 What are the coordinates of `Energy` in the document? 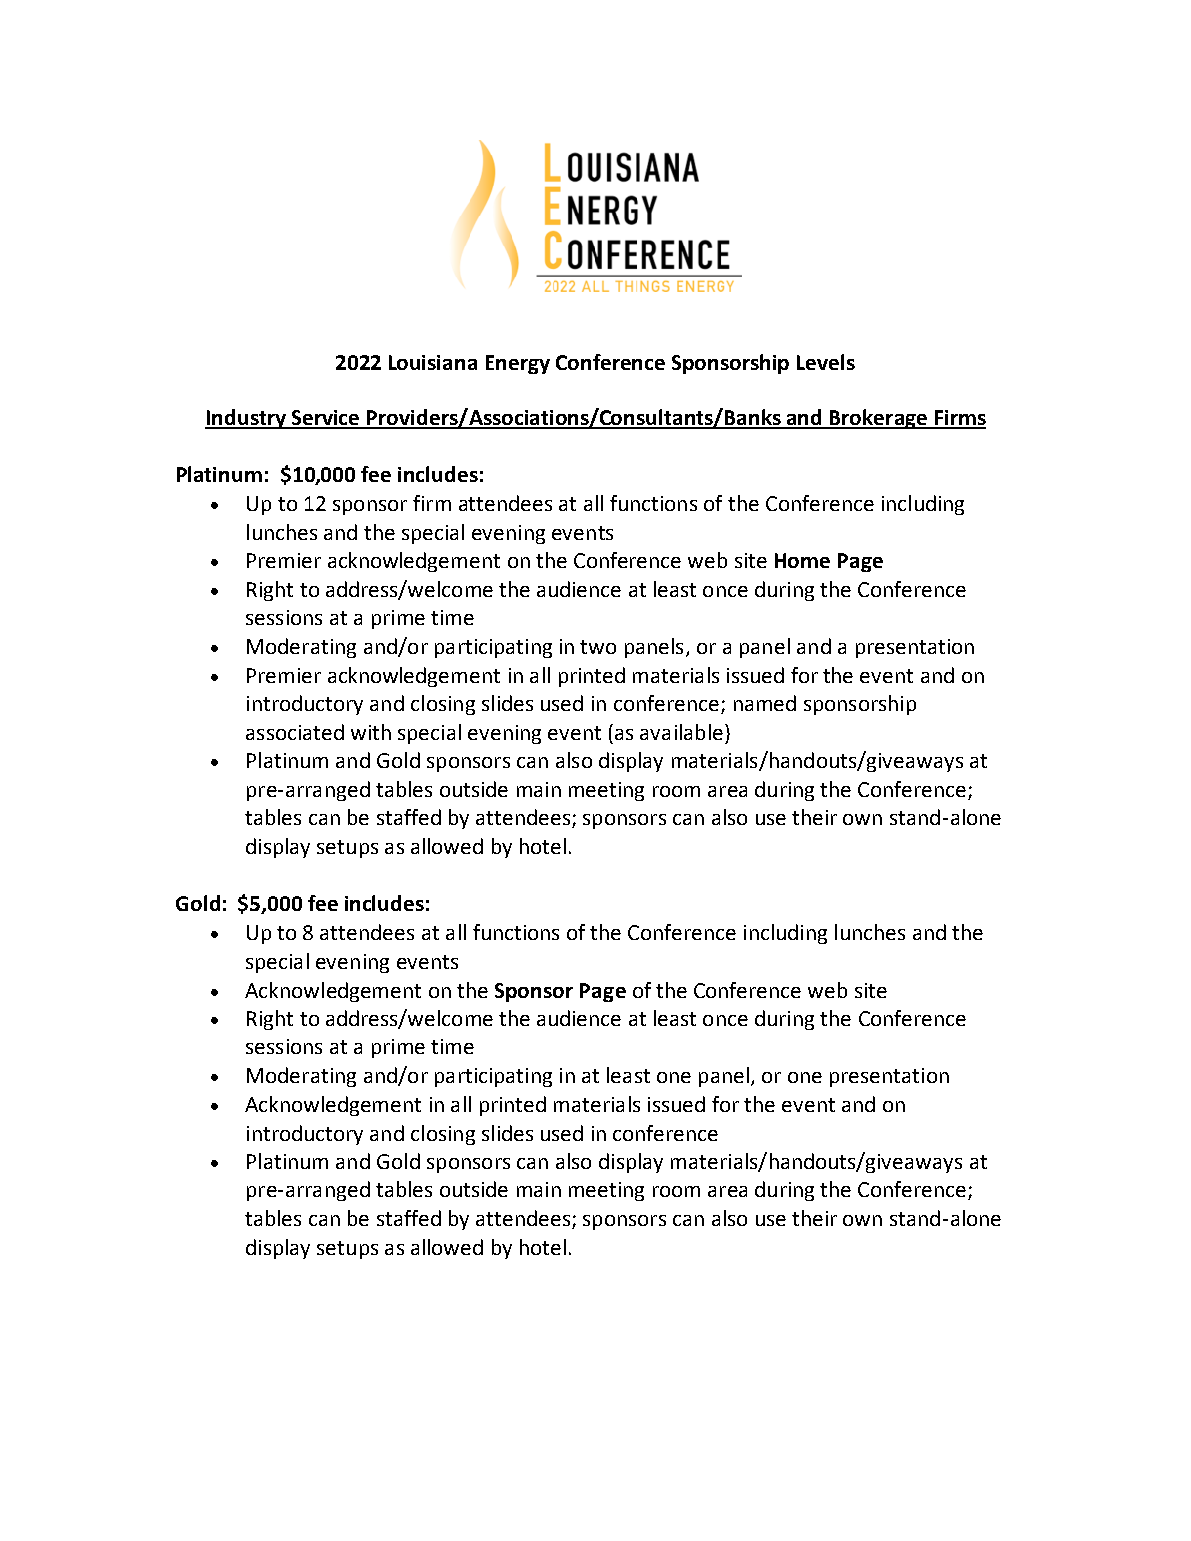 It's located at (518, 364).
